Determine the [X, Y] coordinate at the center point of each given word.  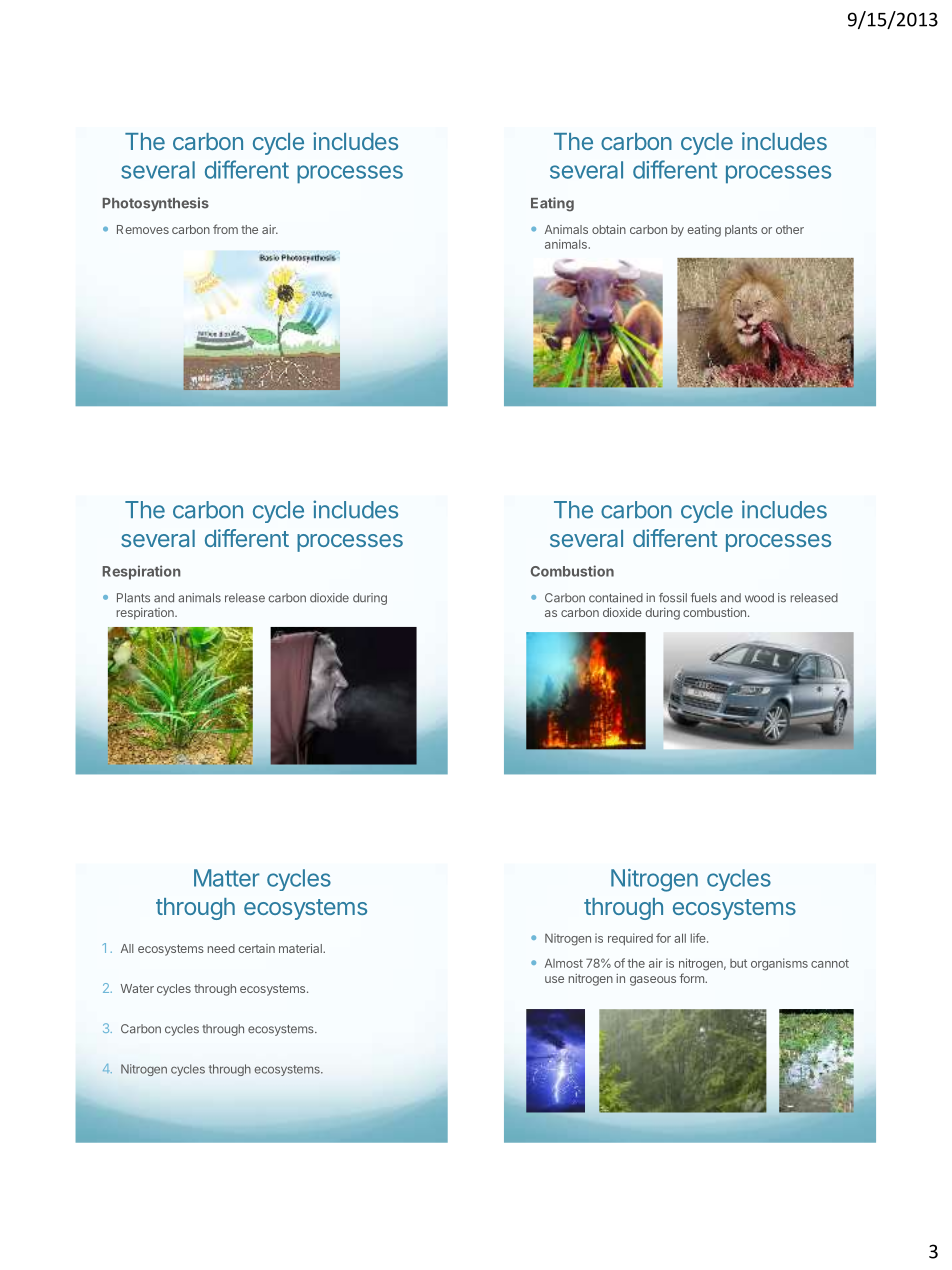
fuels [704, 598]
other [790, 229]
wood [759, 598]
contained [616, 598]
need [221, 948]
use [554, 979]
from [225, 229]
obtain [609, 229]
